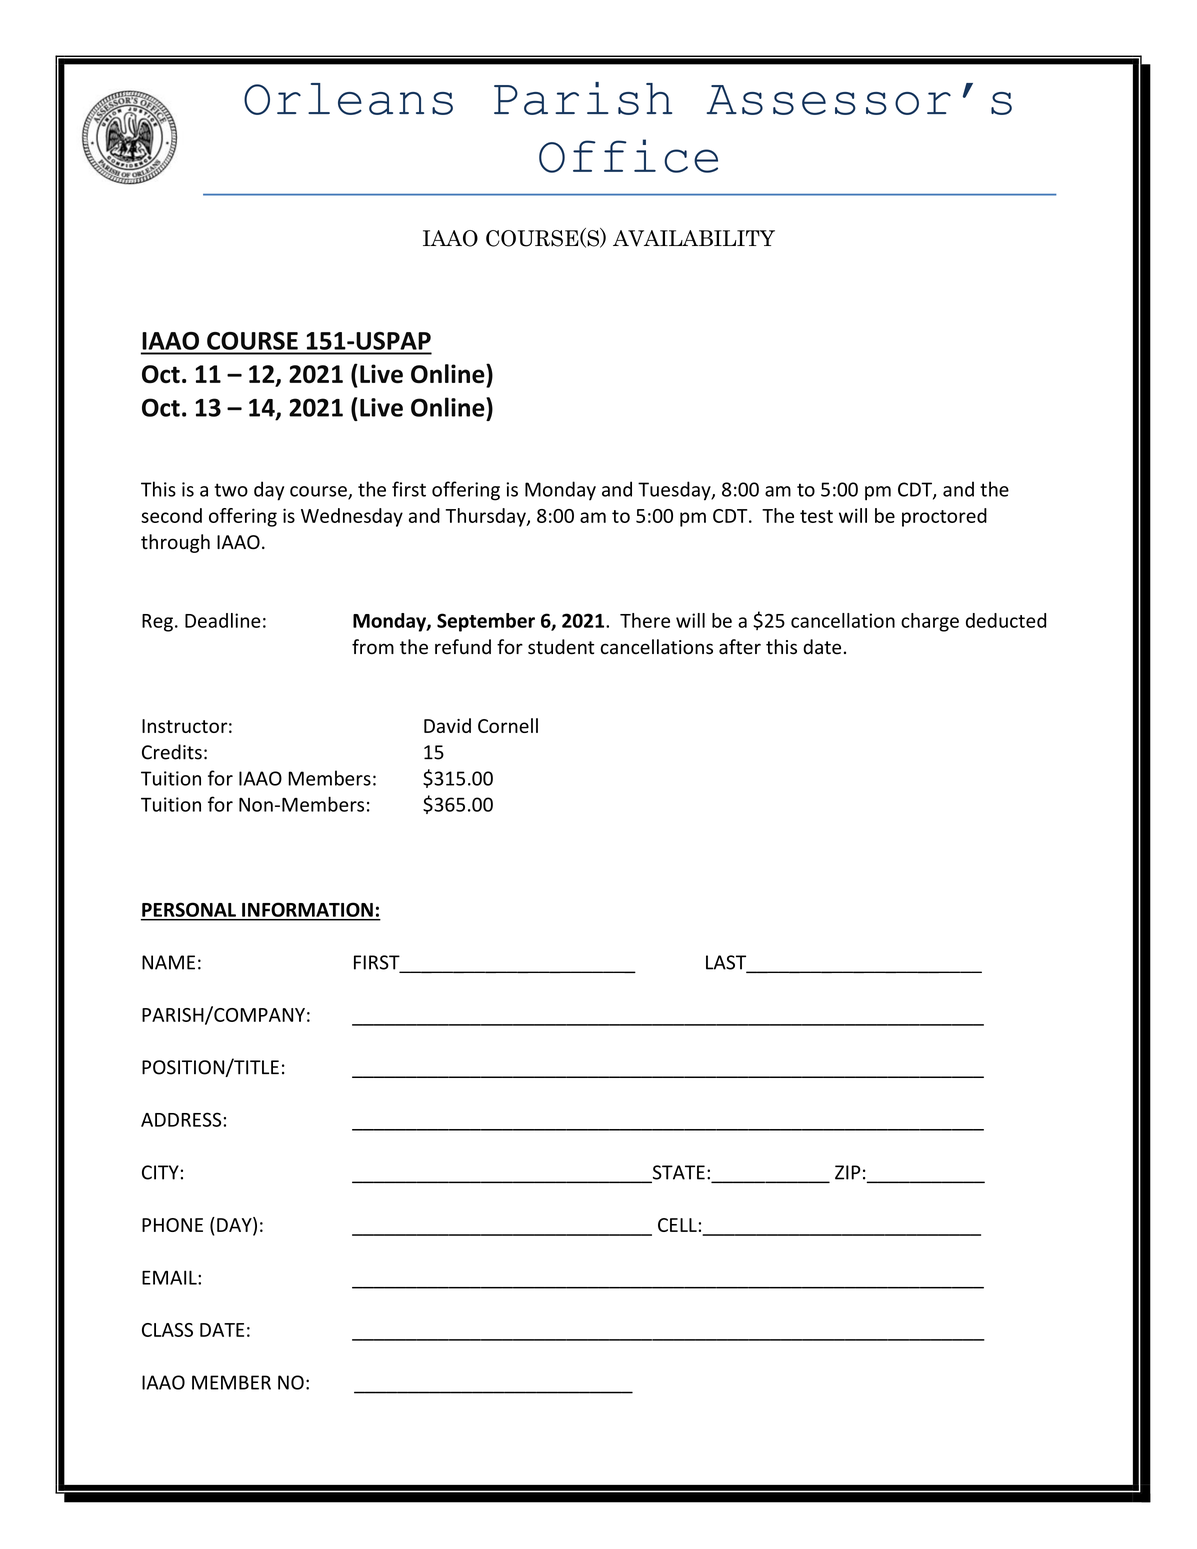 The image size is (1197, 1549). Describe the element at coordinates (348, 99) in the screenshot. I see `Orleans` at that location.
